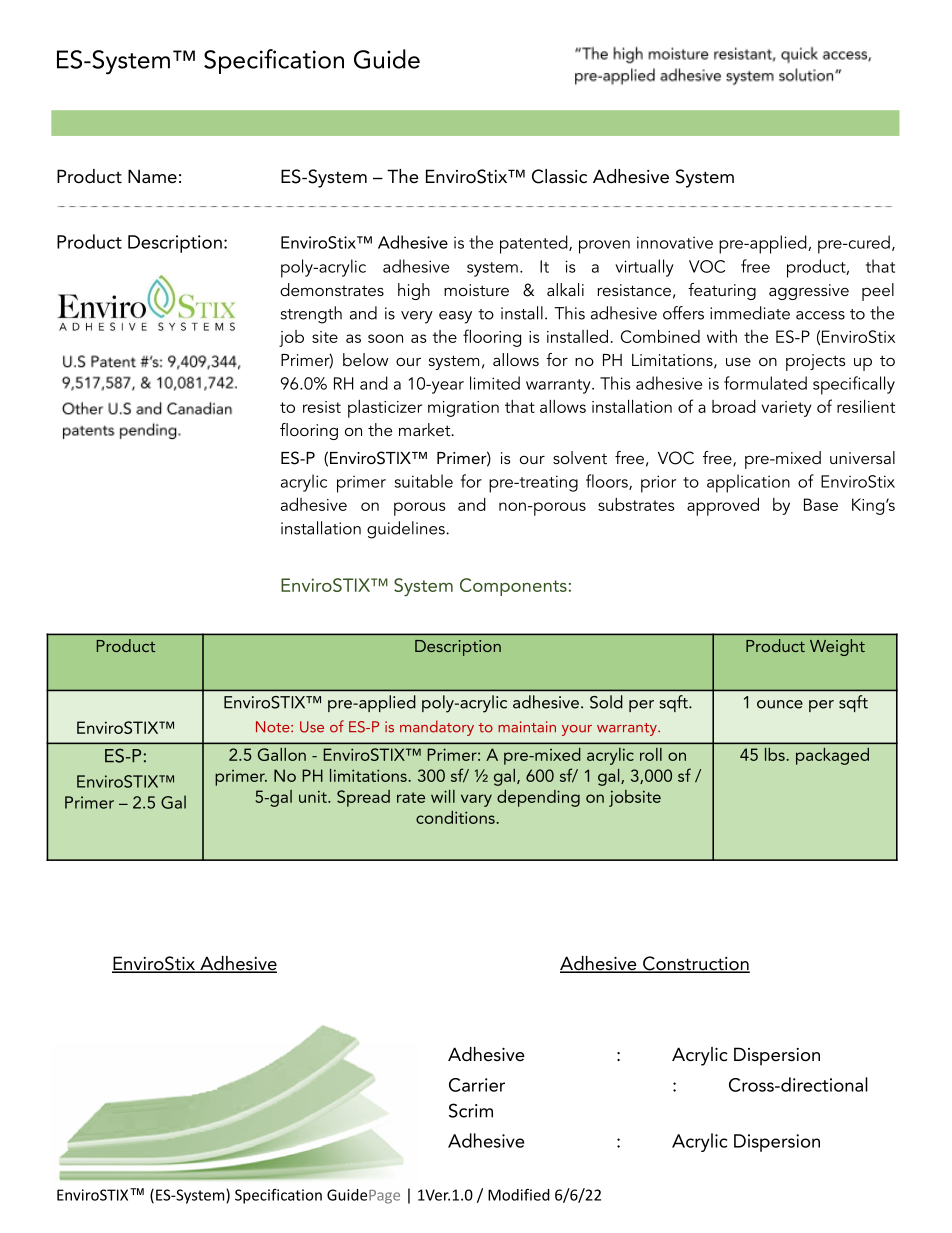 The image size is (952, 1233). Describe the element at coordinates (519, 1195) in the screenshot. I see `Modified` at that location.
